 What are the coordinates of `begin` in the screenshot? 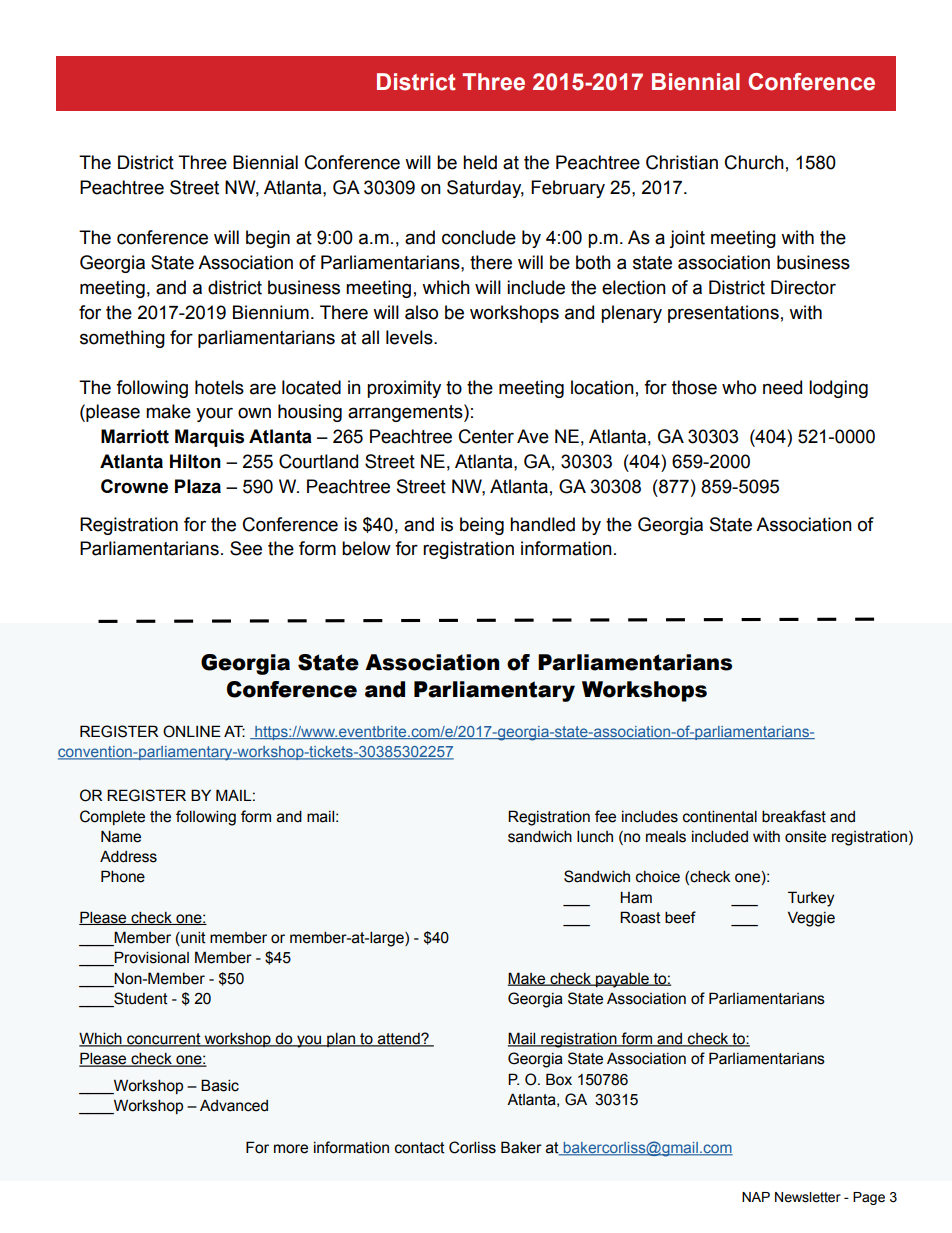 It's located at (268, 239).
